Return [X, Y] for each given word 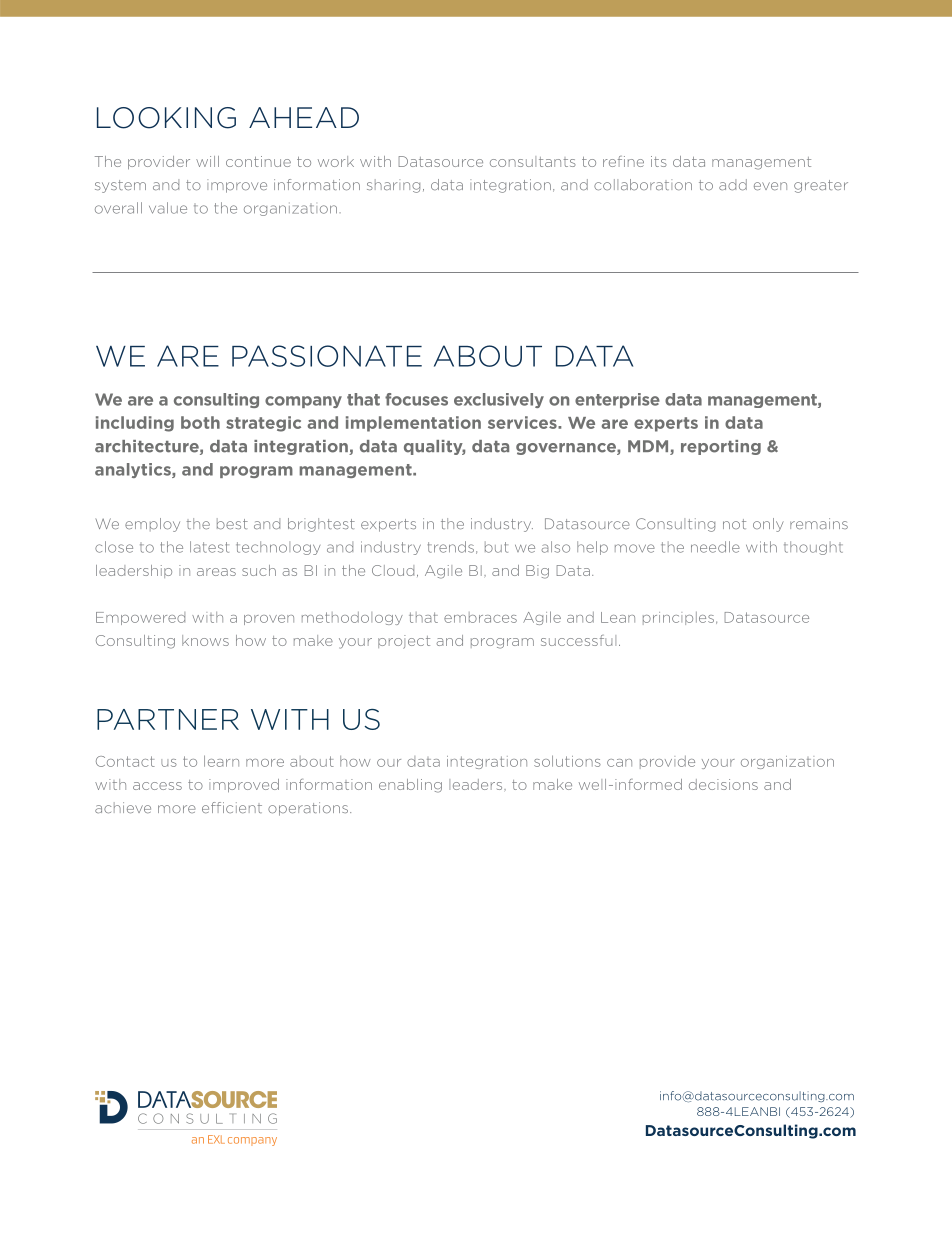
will [207, 161]
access [157, 786]
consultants [533, 161]
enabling [410, 786]
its [659, 161]
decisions [723, 784]
